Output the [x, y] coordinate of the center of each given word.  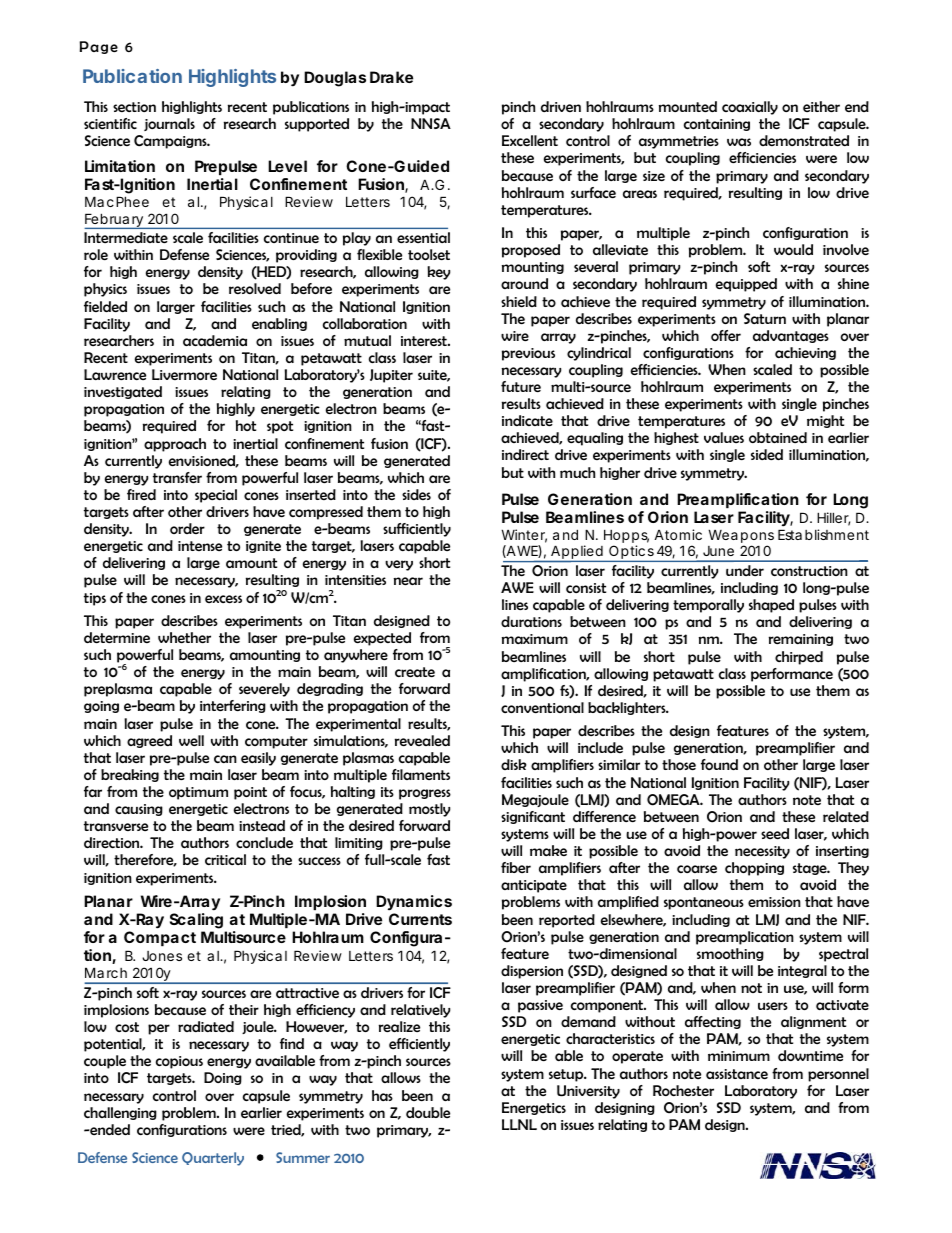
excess [223, 599]
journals [169, 124]
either [821, 106]
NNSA [431, 123]
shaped [771, 606]
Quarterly [213, 1159]
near [408, 581]
